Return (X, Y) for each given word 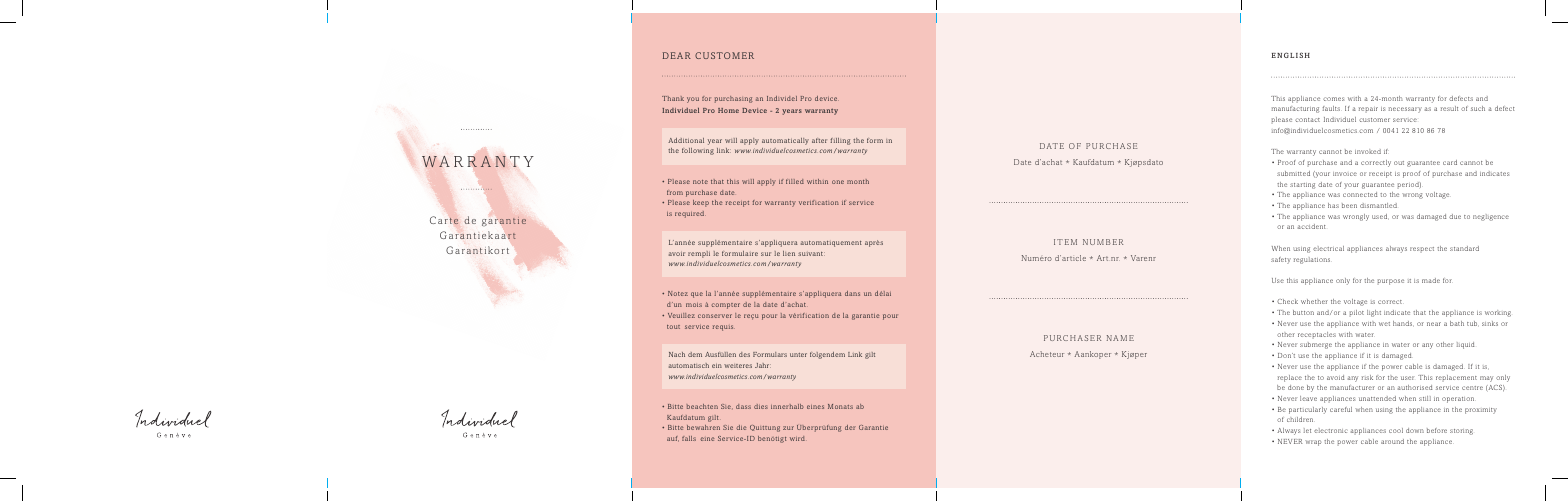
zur (788, 428)
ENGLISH (1291, 55)
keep (701, 203)
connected (1360, 194)
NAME (1120, 338)
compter (725, 306)
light (1374, 313)
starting (1302, 186)
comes (1333, 99)
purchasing (734, 99)
